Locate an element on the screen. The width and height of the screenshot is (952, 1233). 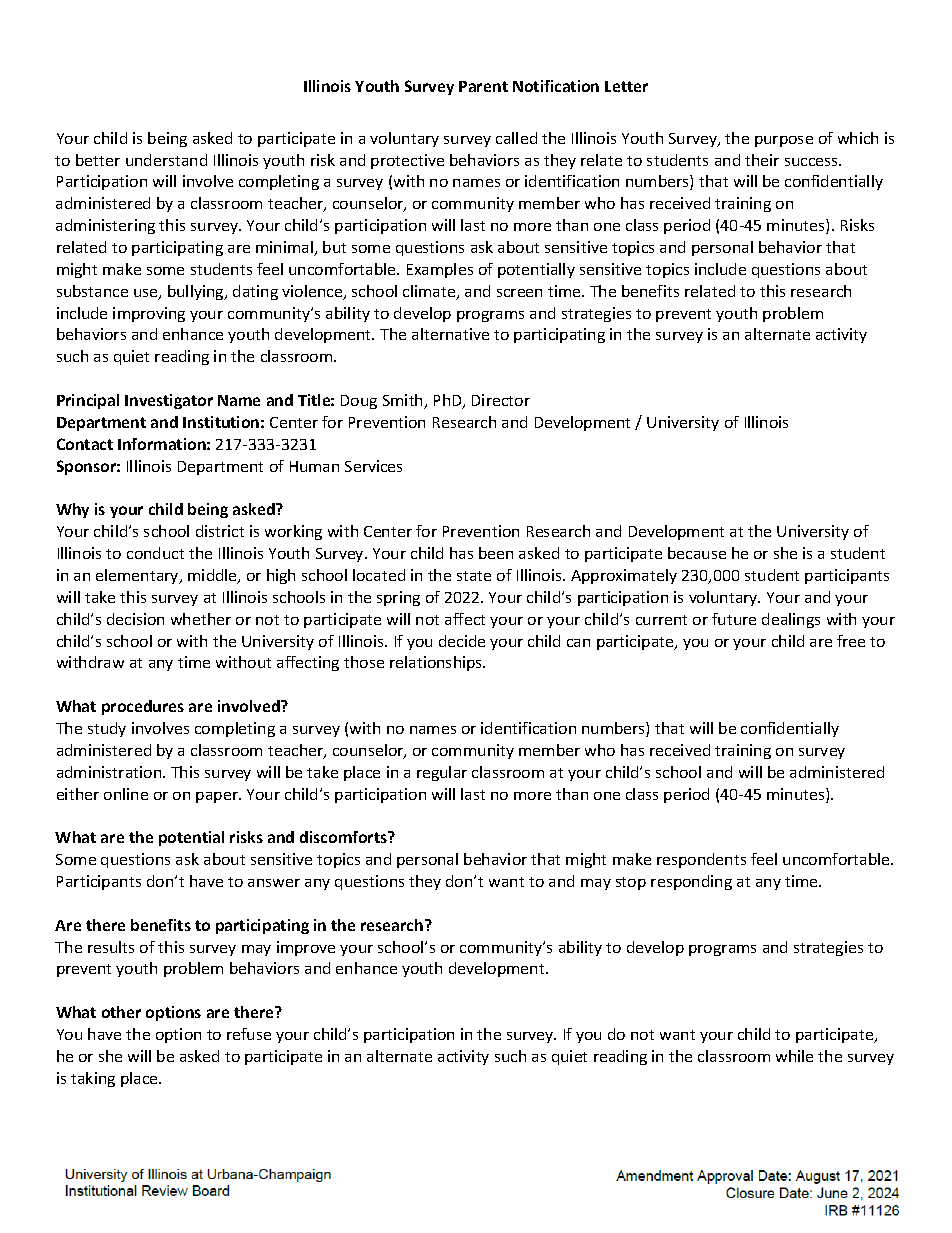
regular is located at coordinates (442, 773).
